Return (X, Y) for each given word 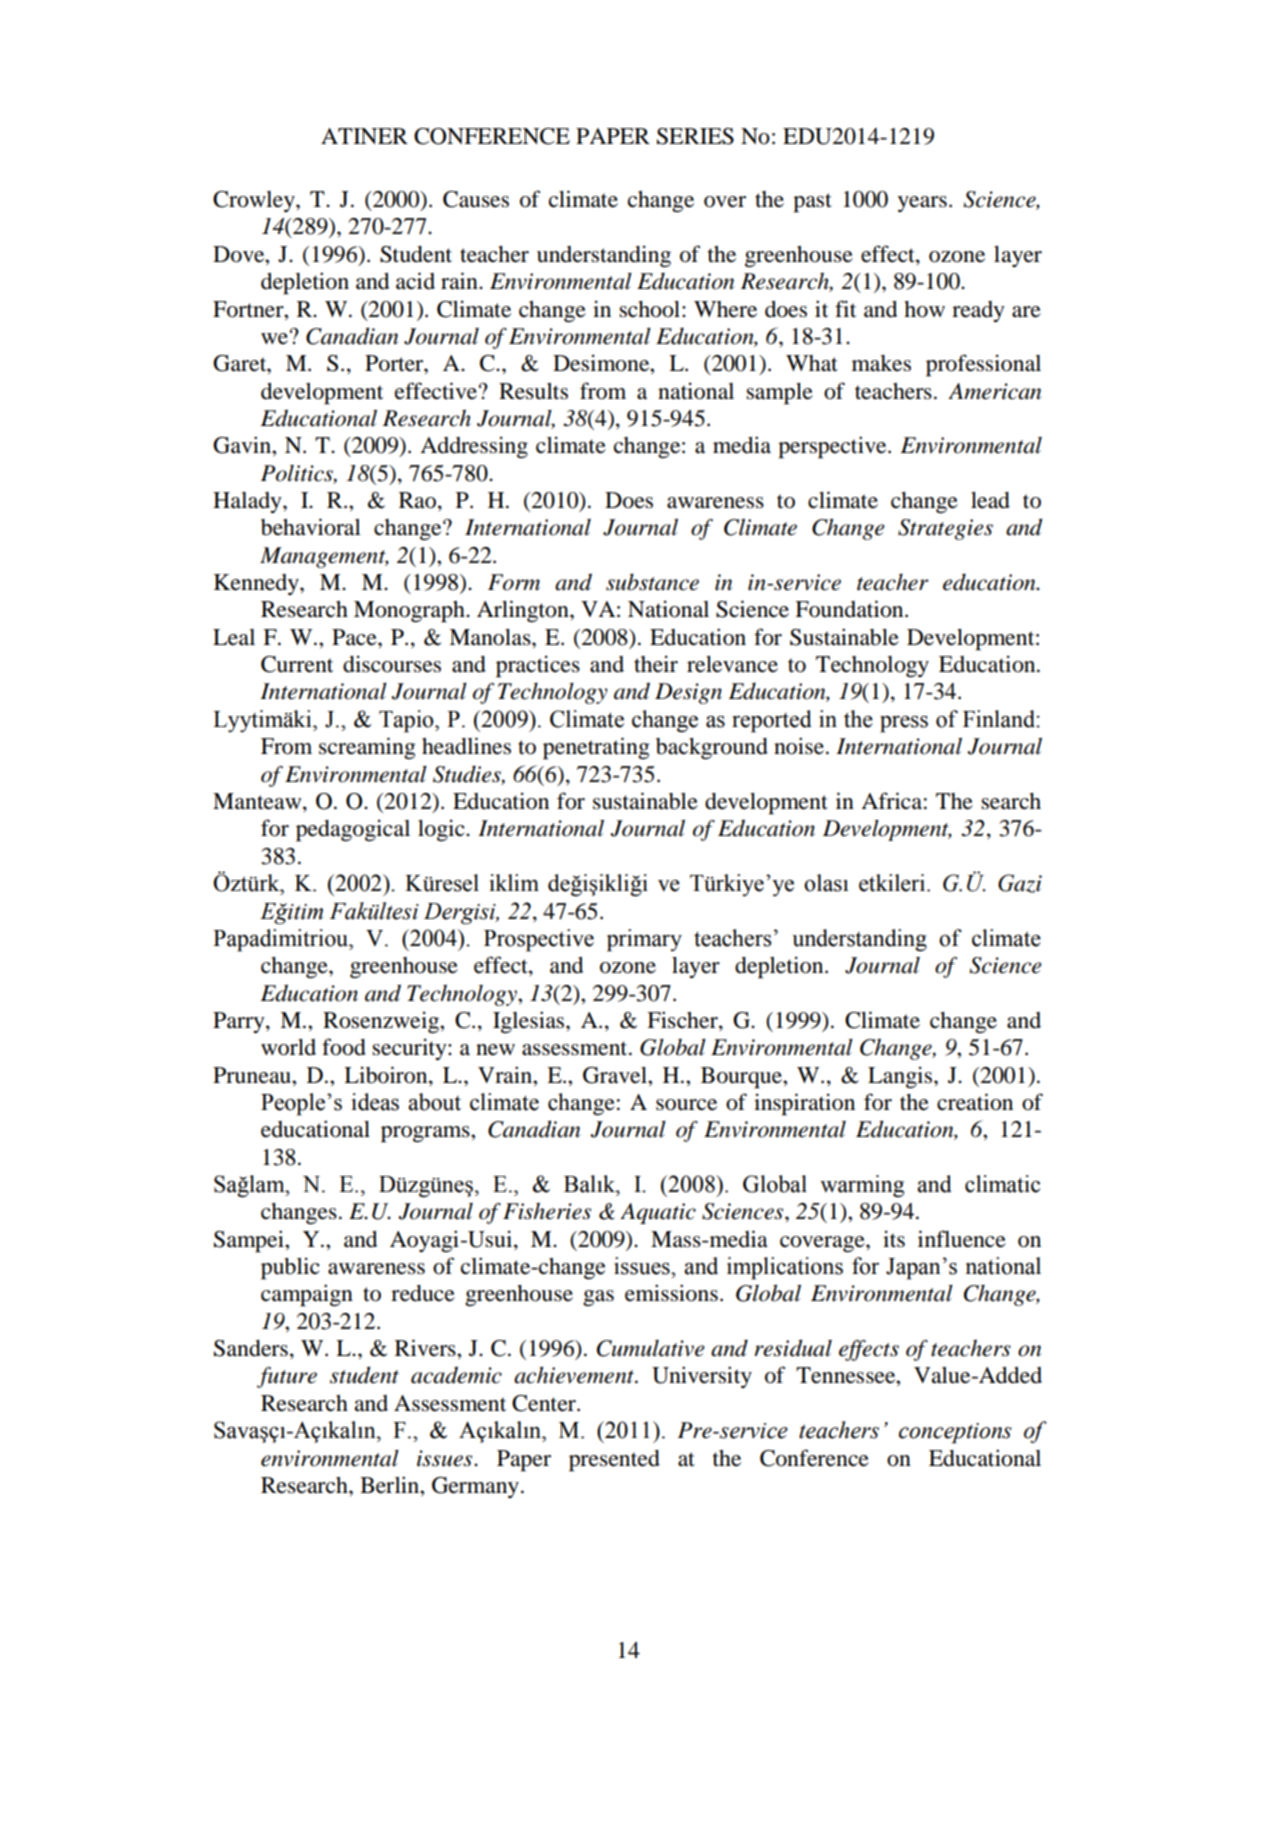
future (287, 1377)
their (656, 664)
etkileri (893, 883)
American (994, 391)
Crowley (255, 201)
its (894, 1239)
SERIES (695, 136)
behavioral (311, 527)
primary (644, 940)
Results (533, 391)
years (922, 204)
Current (297, 664)
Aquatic (658, 1213)
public (290, 1268)
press (904, 724)
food (344, 1047)
